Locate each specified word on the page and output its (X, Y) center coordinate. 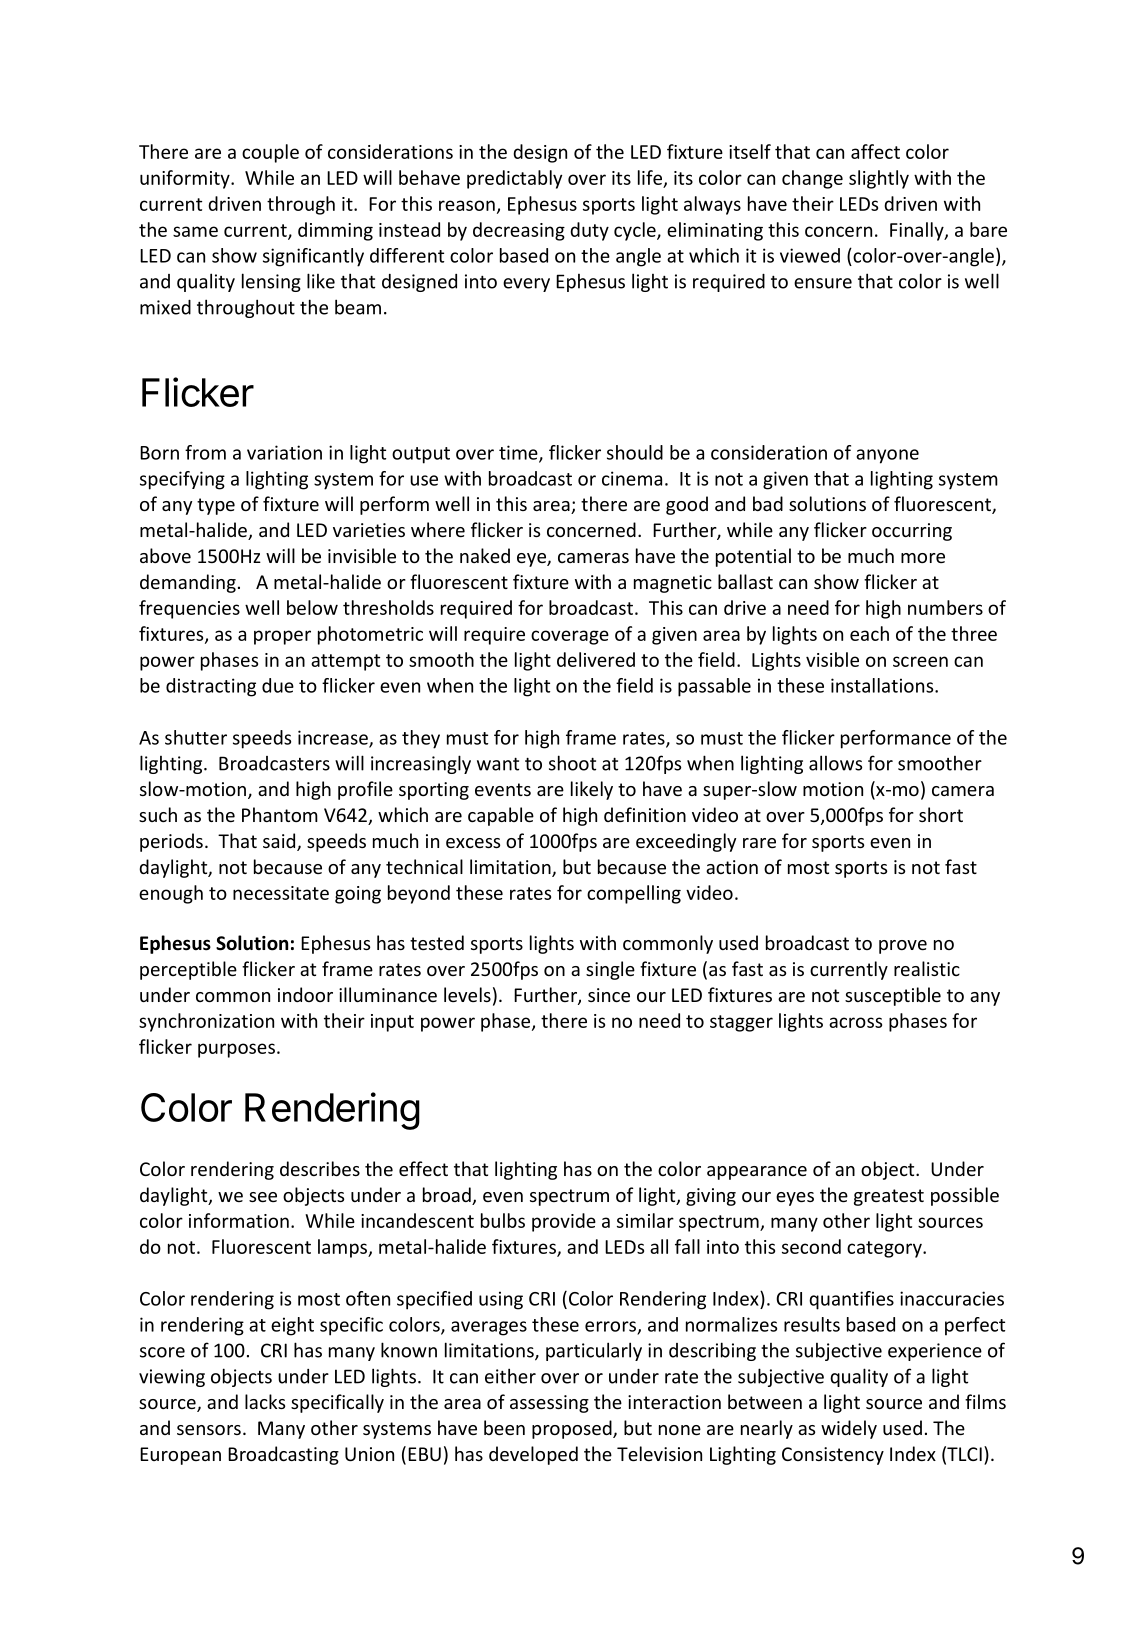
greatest (889, 1197)
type (216, 506)
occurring (912, 532)
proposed (573, 1429)
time (519, 453)
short (941, 814)
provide (564, 1222)
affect (875, 151)
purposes (236, 1050)
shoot (572, 763)
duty (589, 231)
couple (270, 153)
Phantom (280, 814)
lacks (265, 1401)
